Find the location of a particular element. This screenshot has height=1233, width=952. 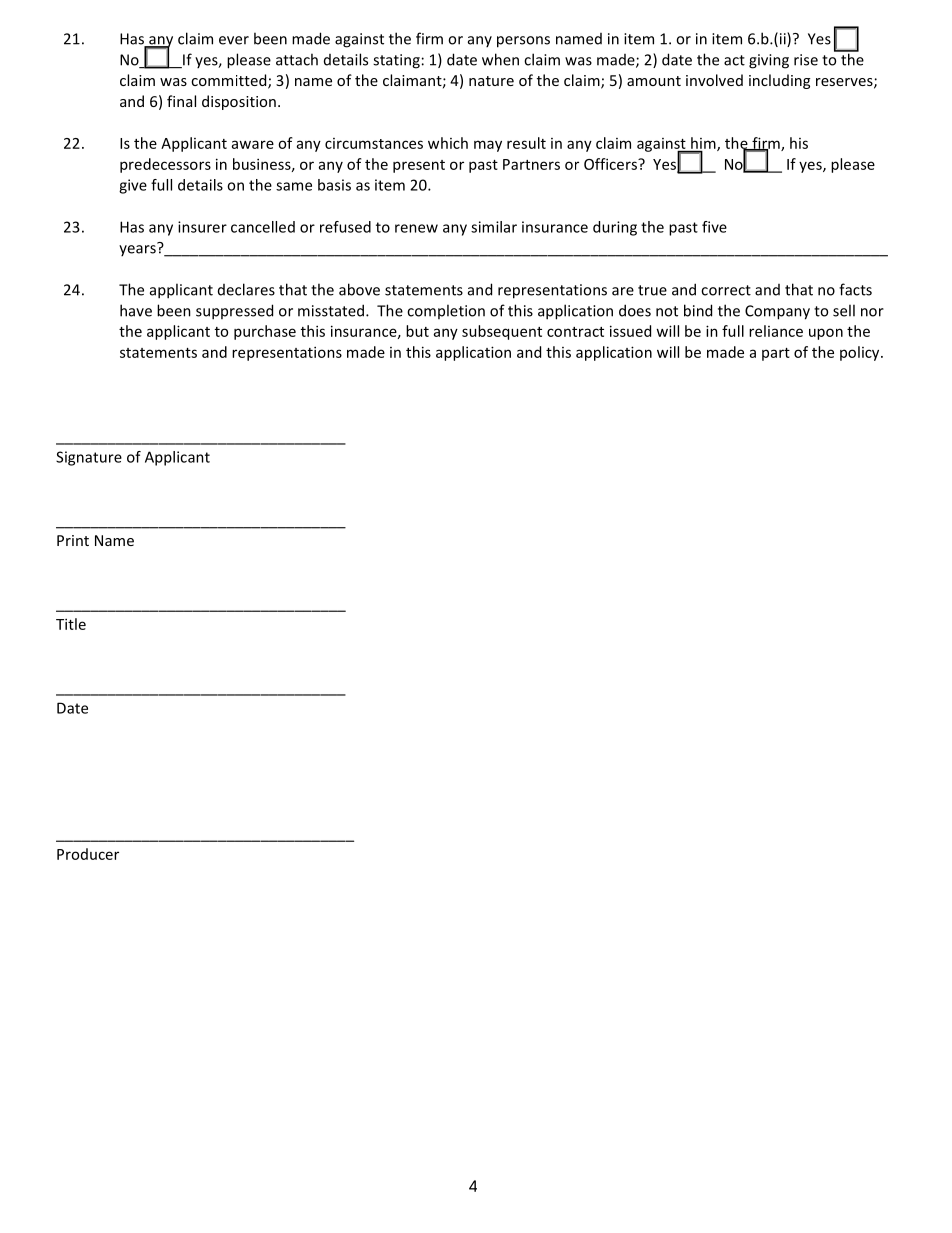

Producer is located at coordinates (88, 854).
